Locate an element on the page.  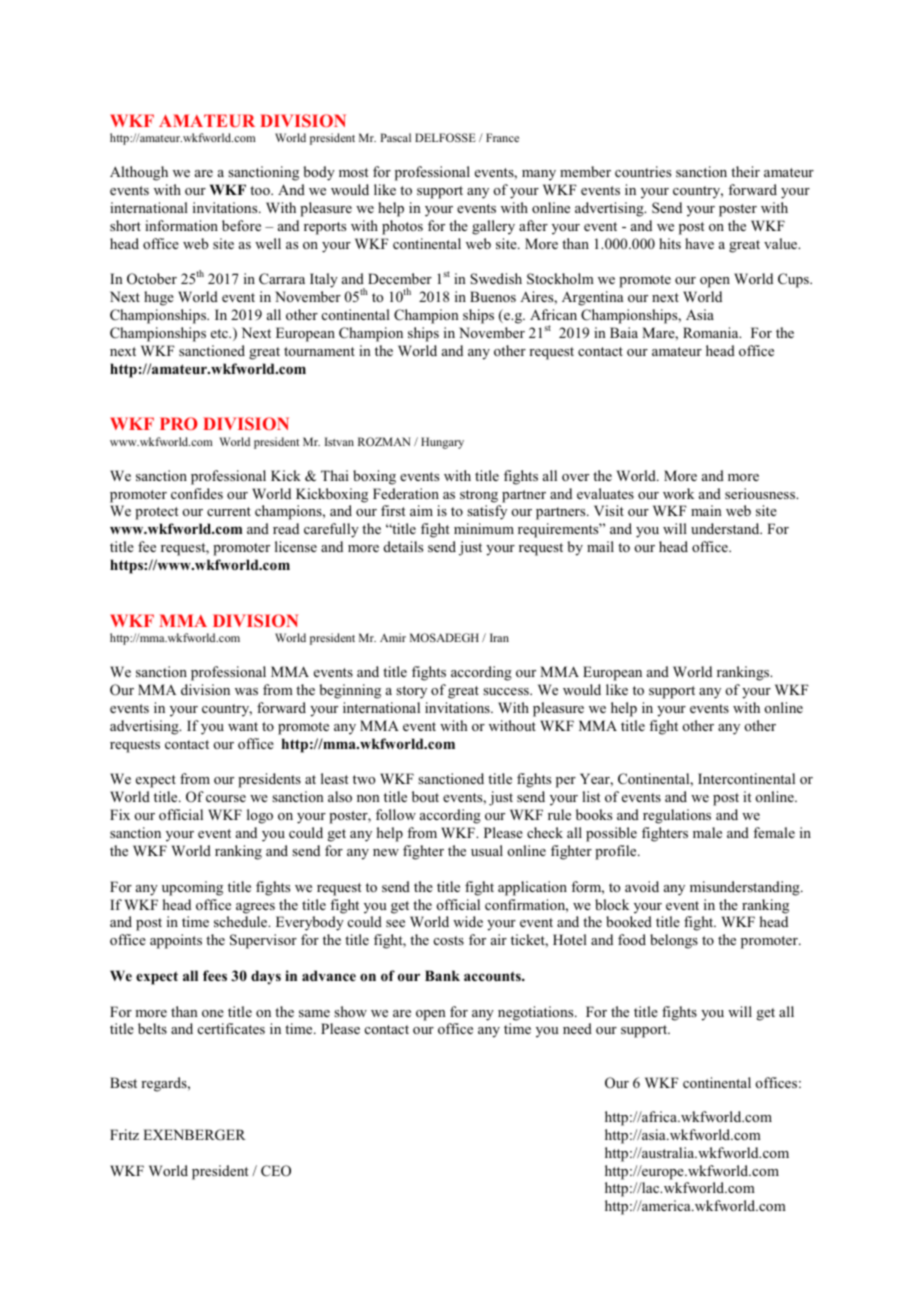
need is located at coordinates (577, 1028).
